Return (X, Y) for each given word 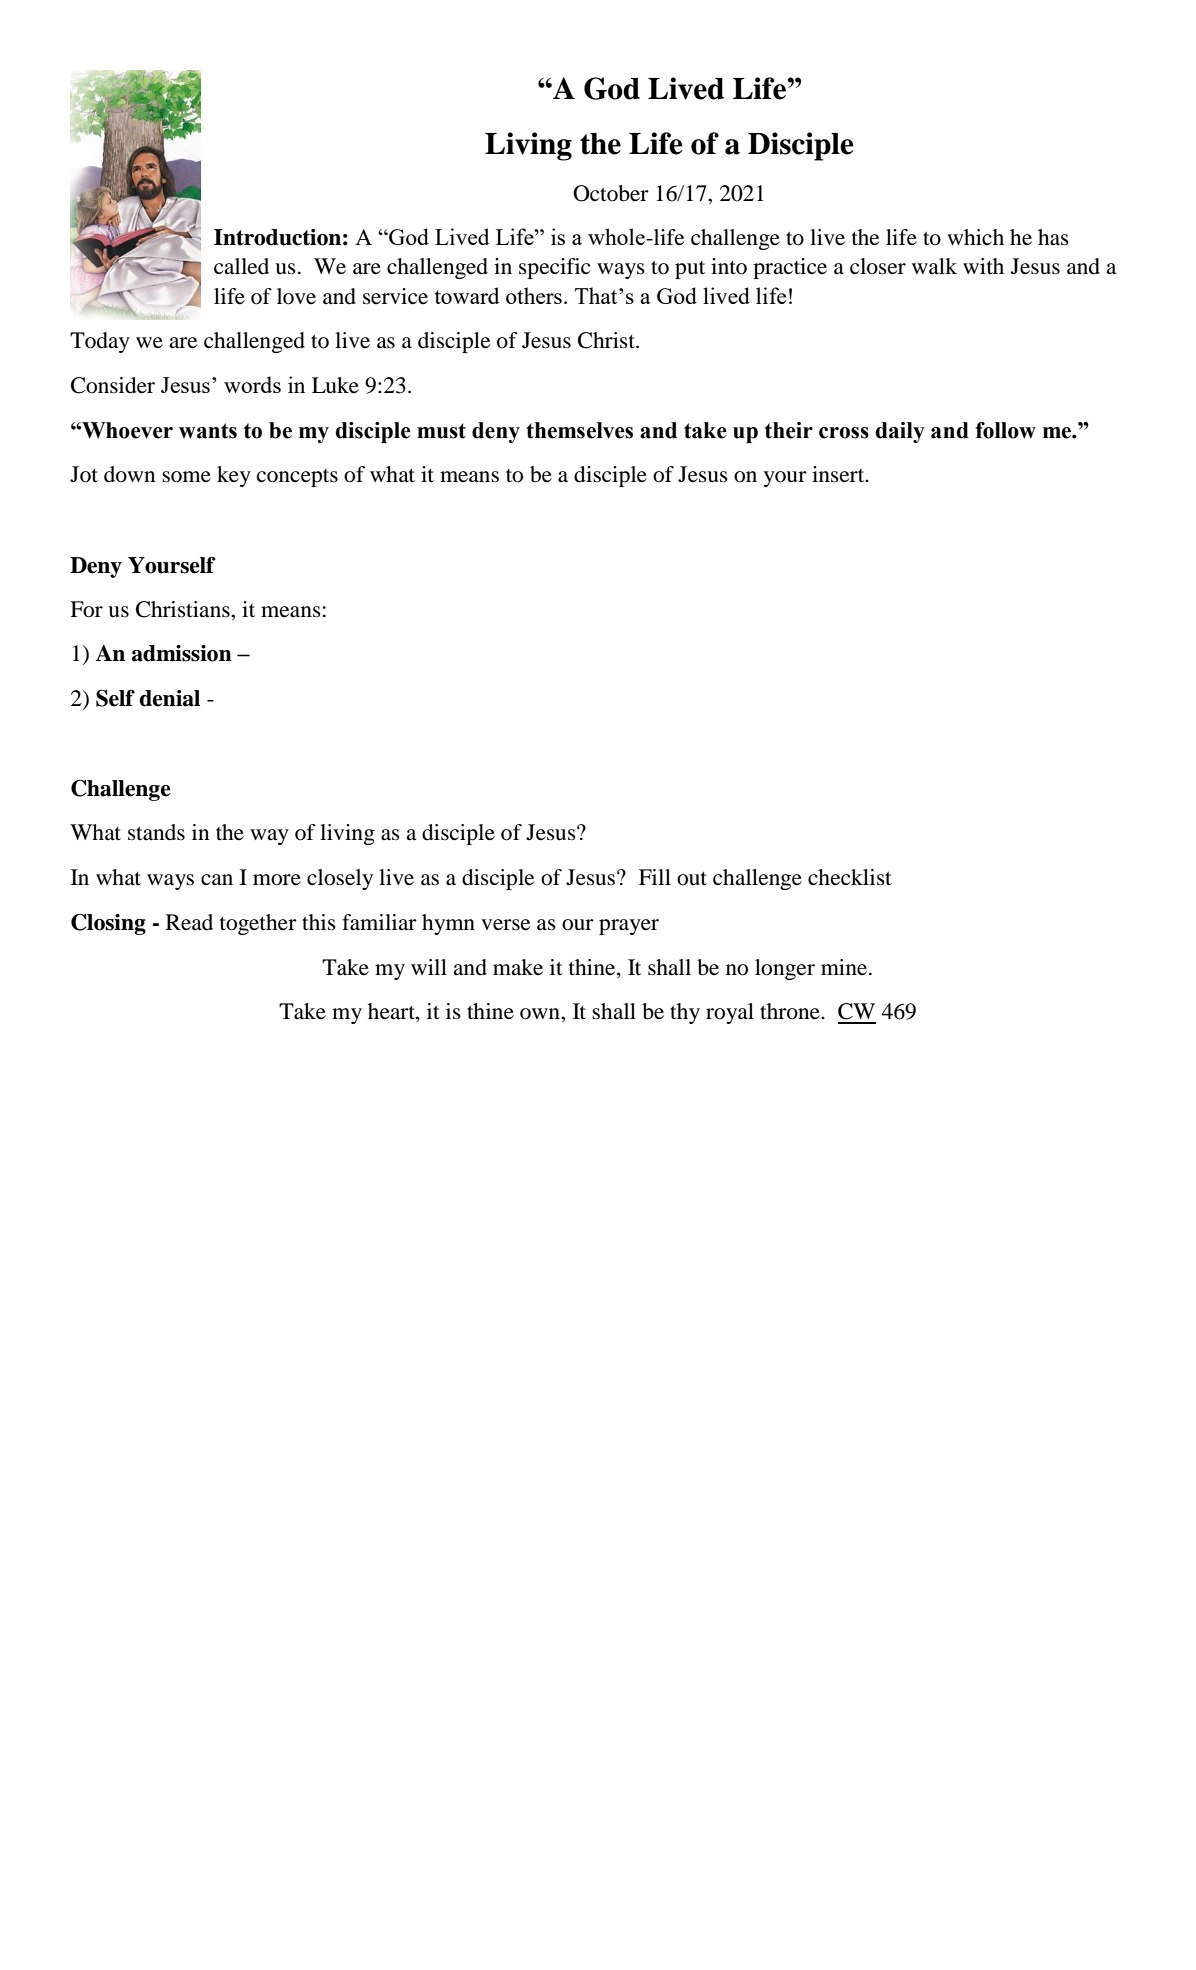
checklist (850, 877)
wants (208, 431)
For (86, 609)
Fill (655, 877)
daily (900, 432)
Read (189, 922)
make (518, 967)
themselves (579, 430)
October (611, 193)
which (975, 237)
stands (156, 832)
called (241, 266)
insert (839, 474)
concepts (297, 478)
